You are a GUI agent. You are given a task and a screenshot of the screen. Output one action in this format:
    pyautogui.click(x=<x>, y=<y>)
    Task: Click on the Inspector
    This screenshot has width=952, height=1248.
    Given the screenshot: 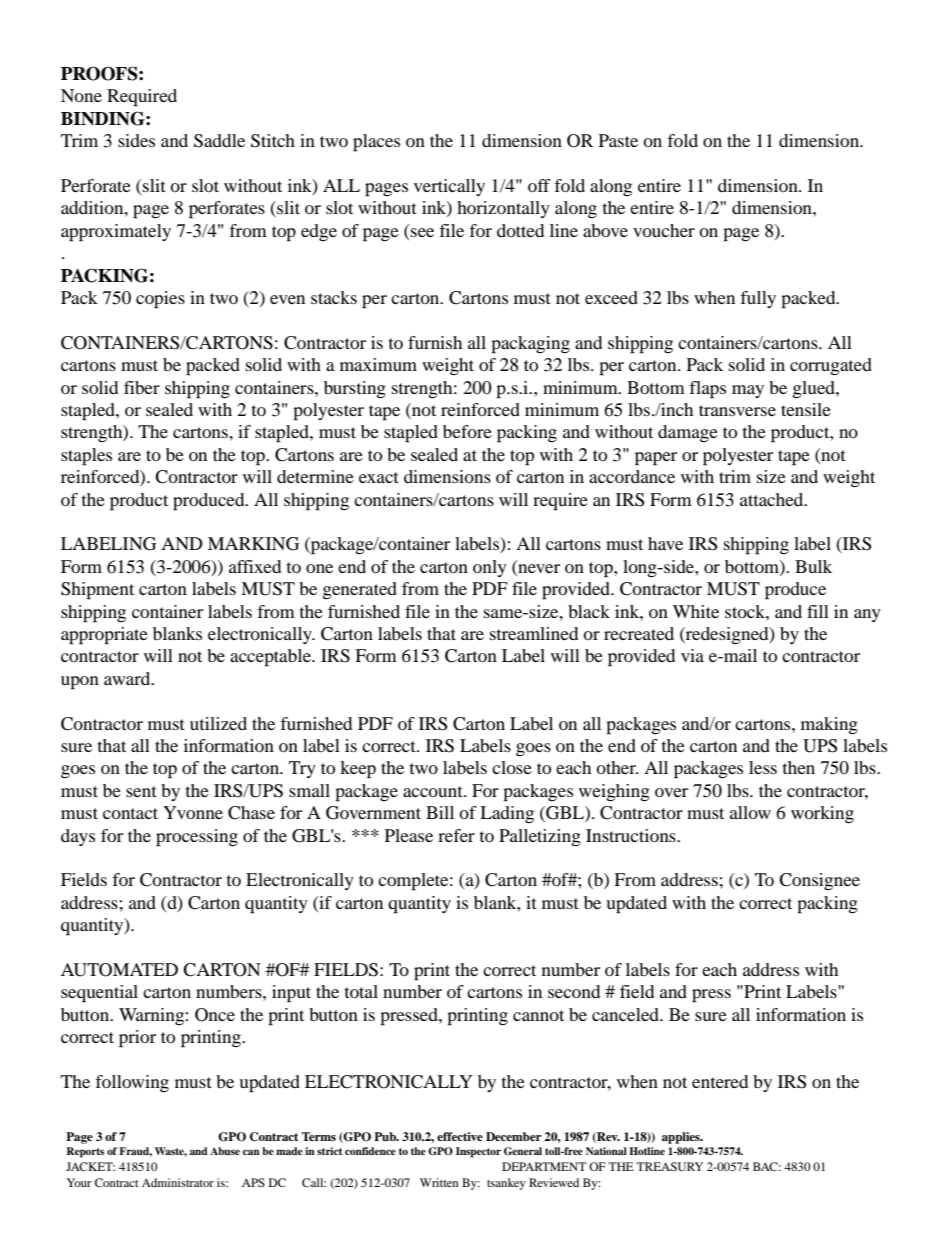 What is the action you would take?
    pyautogui.click(x=478, y=1152)
